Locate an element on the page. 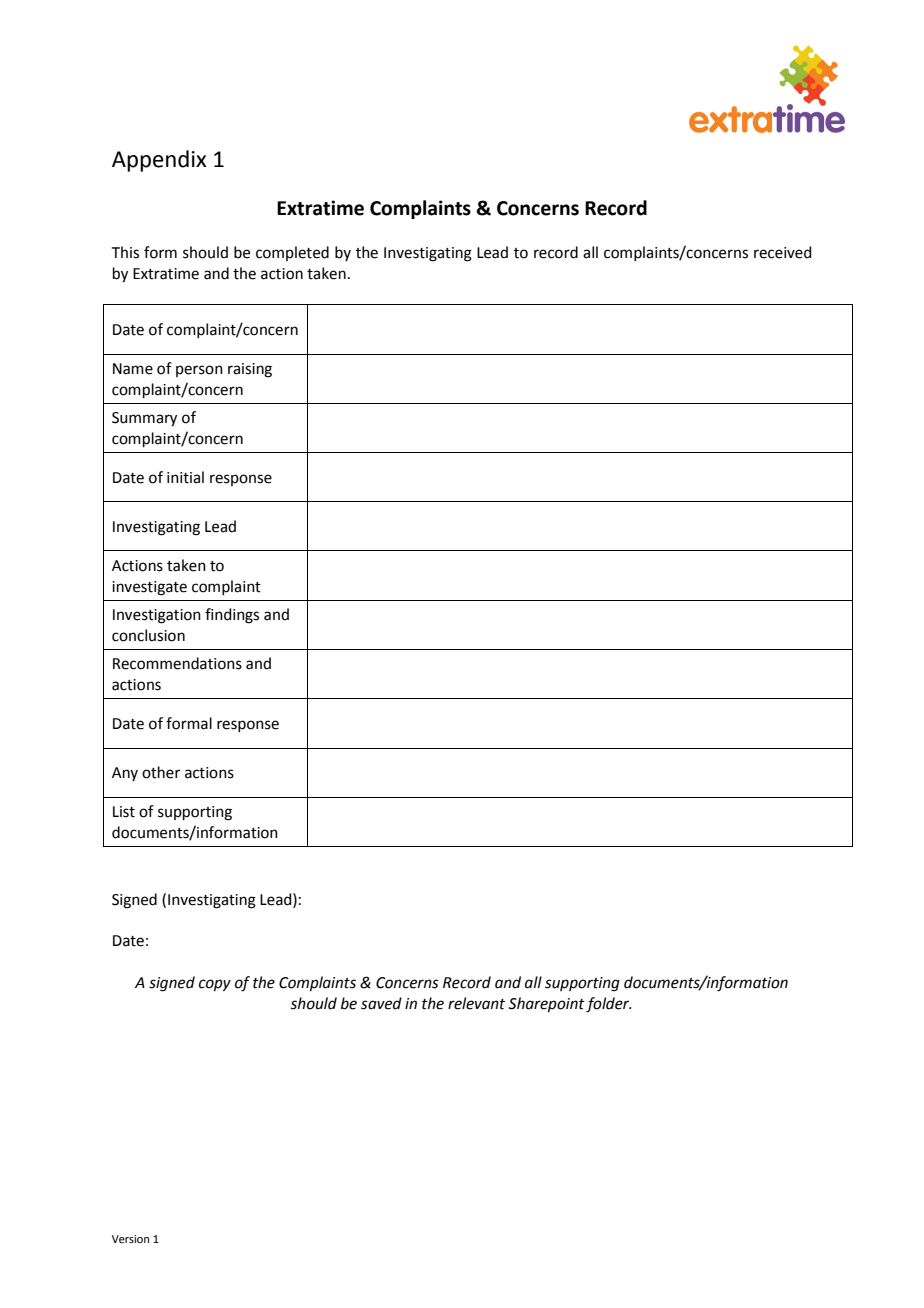 The height and width of the document is (1308, 924). findings is located at coordinates (232, 616).
